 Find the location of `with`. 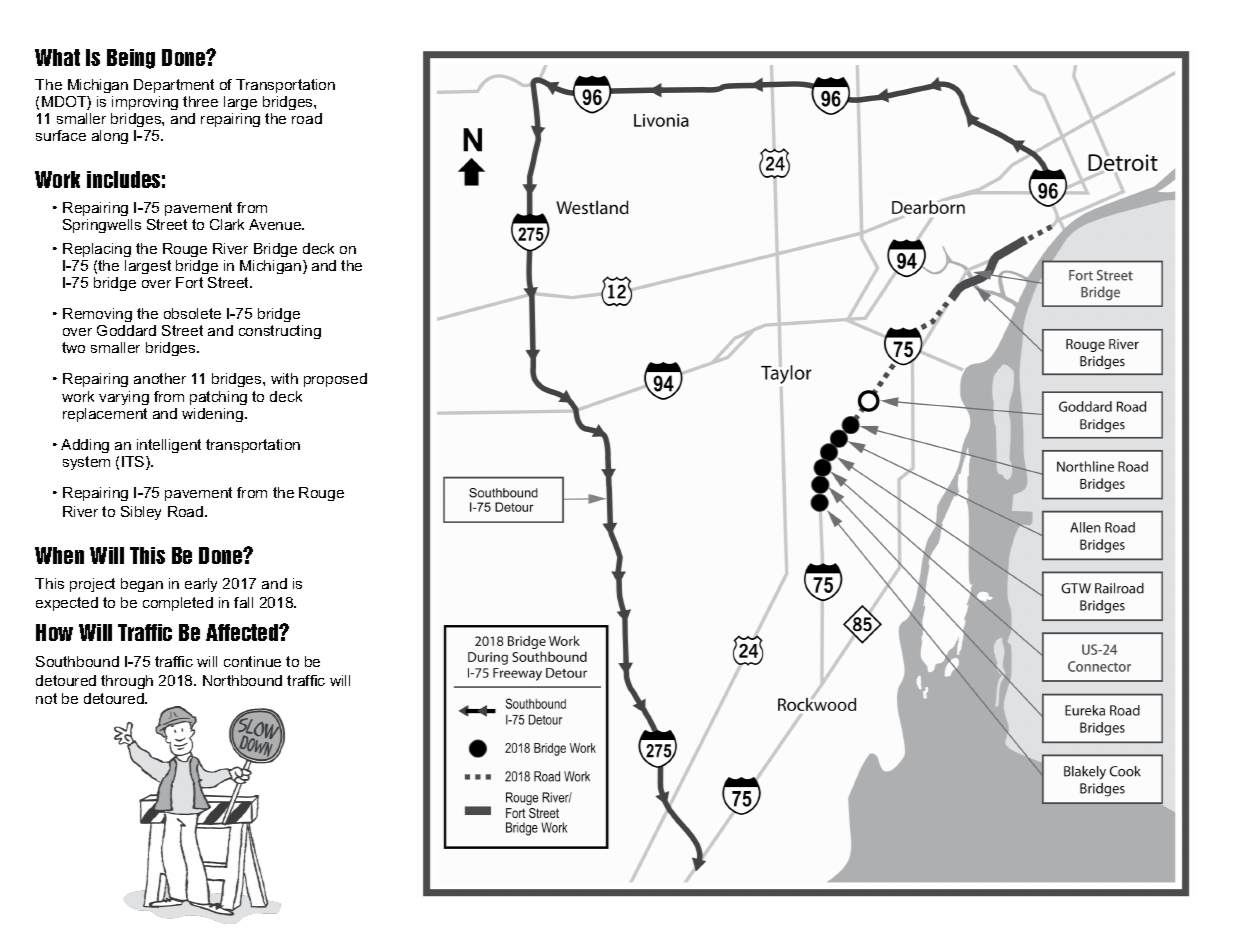

with is located at coordinates (284, 378).
